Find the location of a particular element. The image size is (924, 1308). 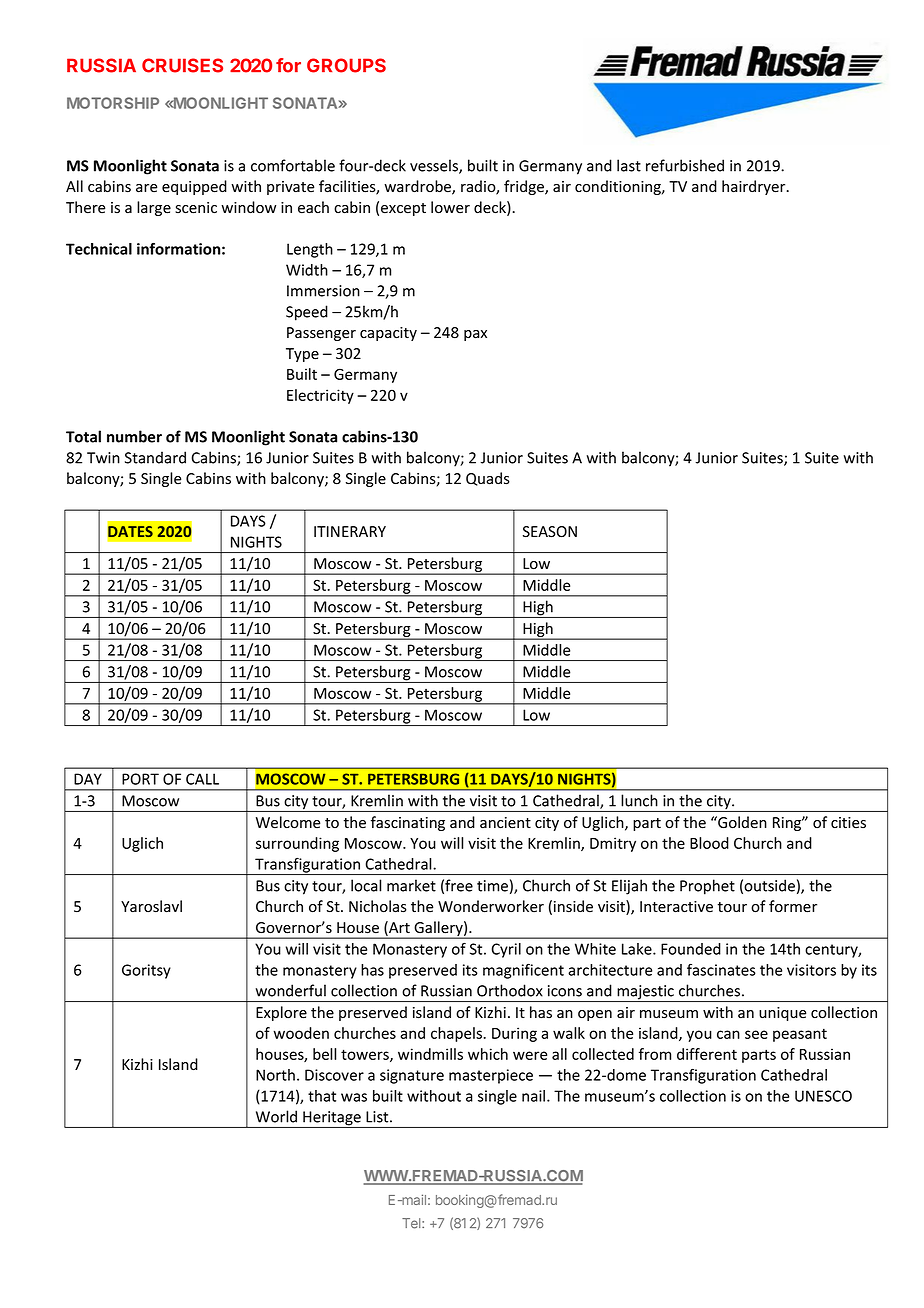

number is located at coordinates (134, 436).
